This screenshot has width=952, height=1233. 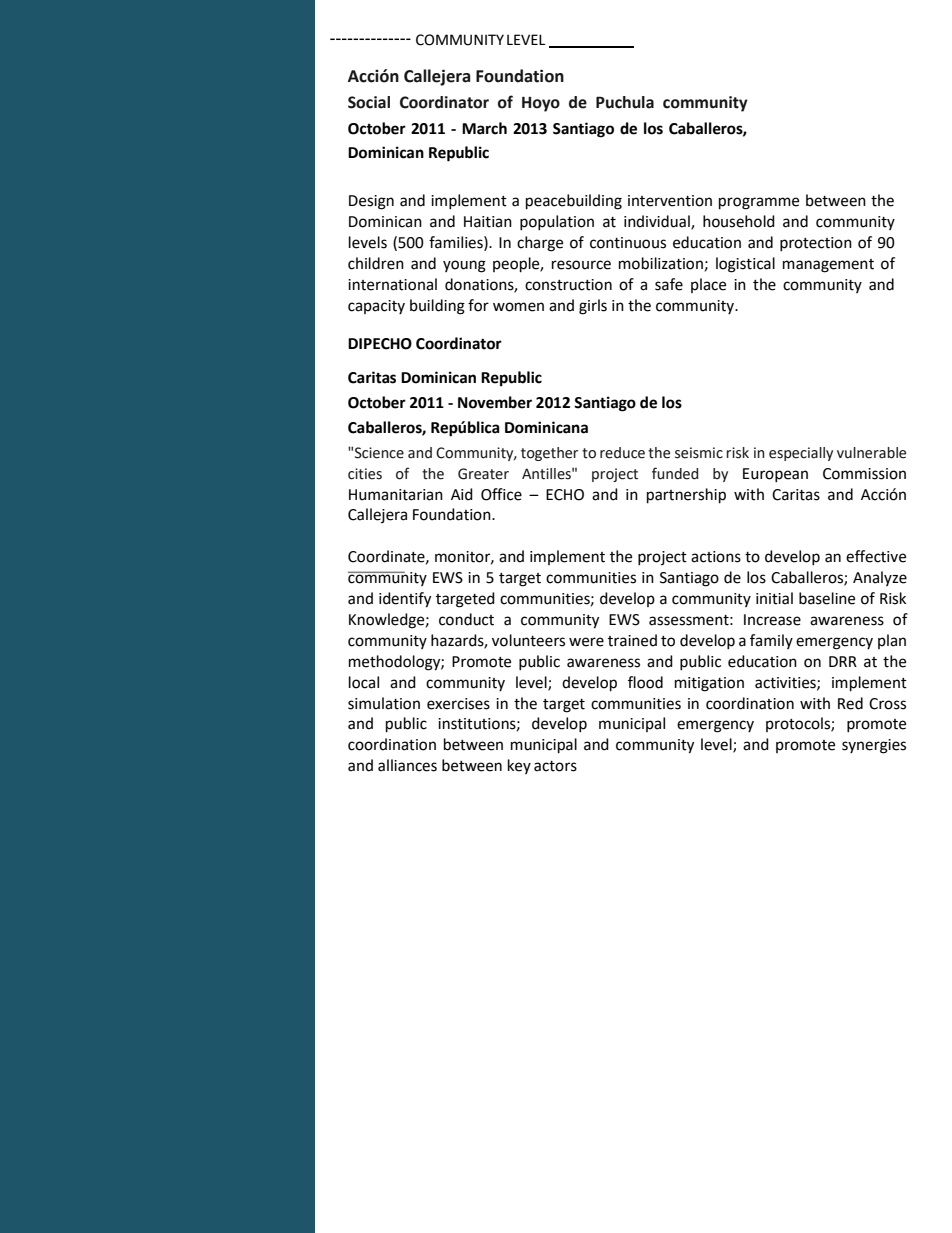 What do you see at coordinates (801, 454) in the screenshot?
I see `especially` at bounding box center [801, 454].
